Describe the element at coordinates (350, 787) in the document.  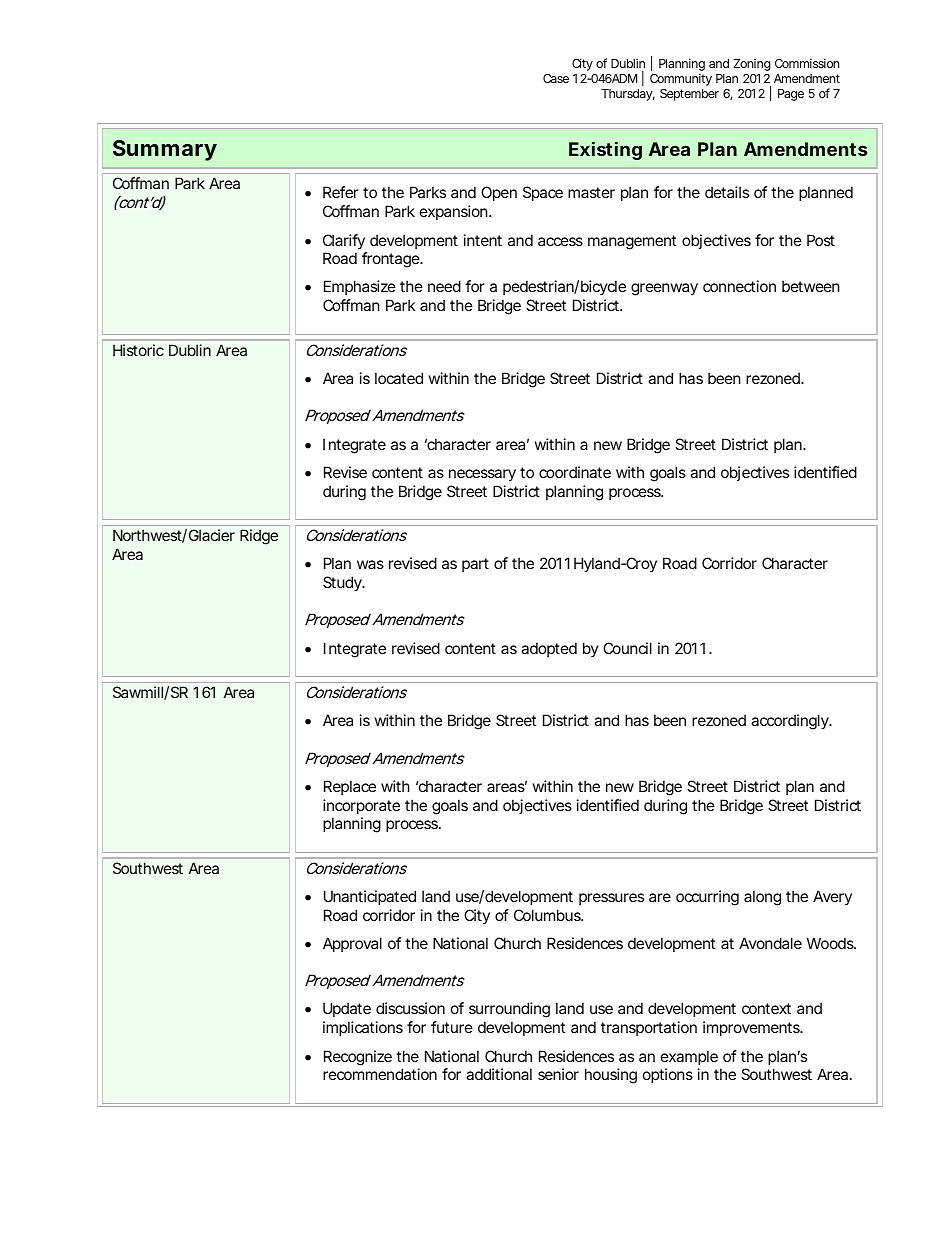
I see `Replace` at that location.
